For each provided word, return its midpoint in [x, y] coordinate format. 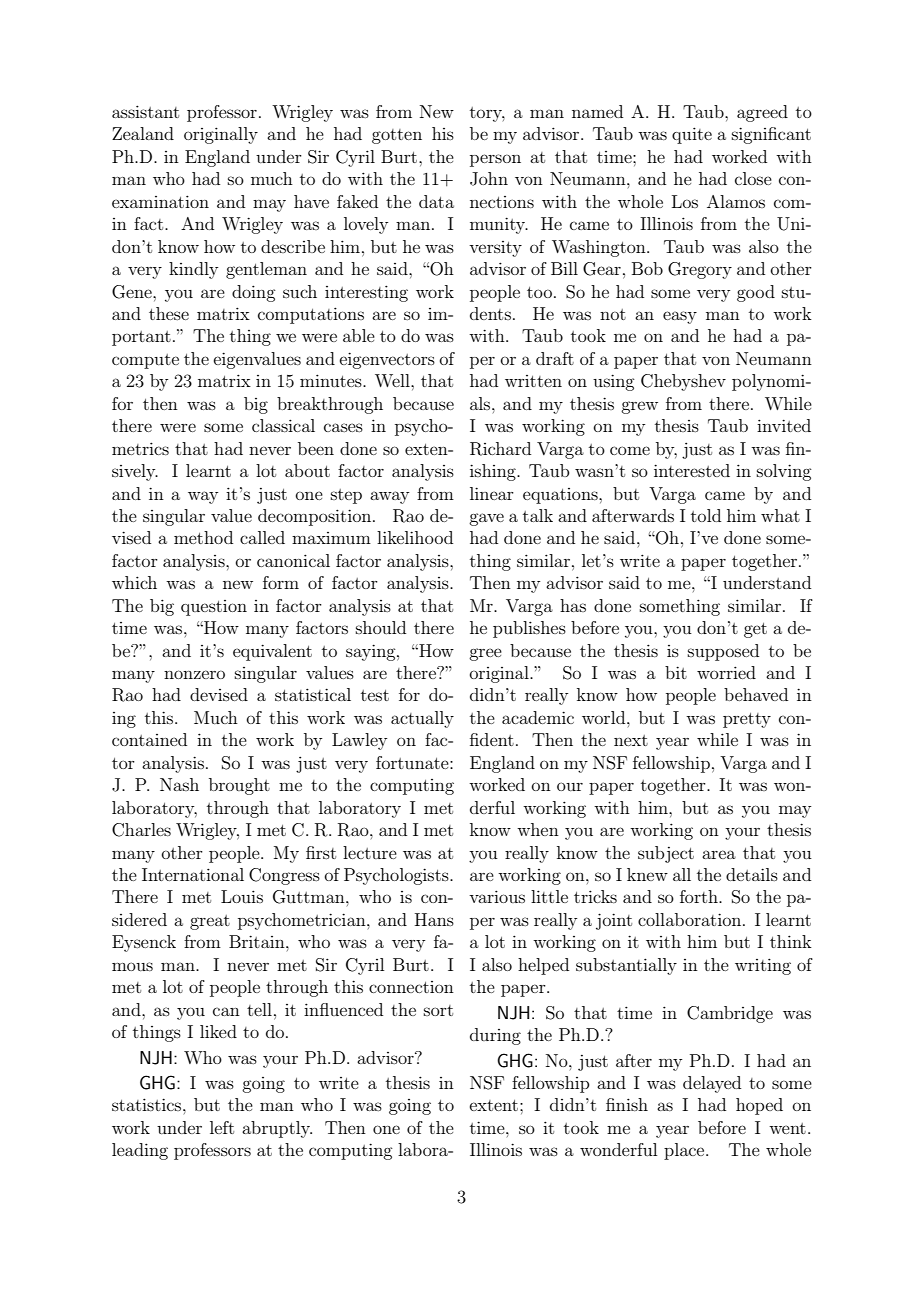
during [495, 1036]
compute [145, 361]
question [214, 608]
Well [393, 380]
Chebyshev [683, 382]
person [495, 160]
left [222, 1127]
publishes [529, 629]
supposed [723, 652]
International [193, 874]
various [497, 896]
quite [692, 135]
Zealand [143, 133]
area [719, 854]
